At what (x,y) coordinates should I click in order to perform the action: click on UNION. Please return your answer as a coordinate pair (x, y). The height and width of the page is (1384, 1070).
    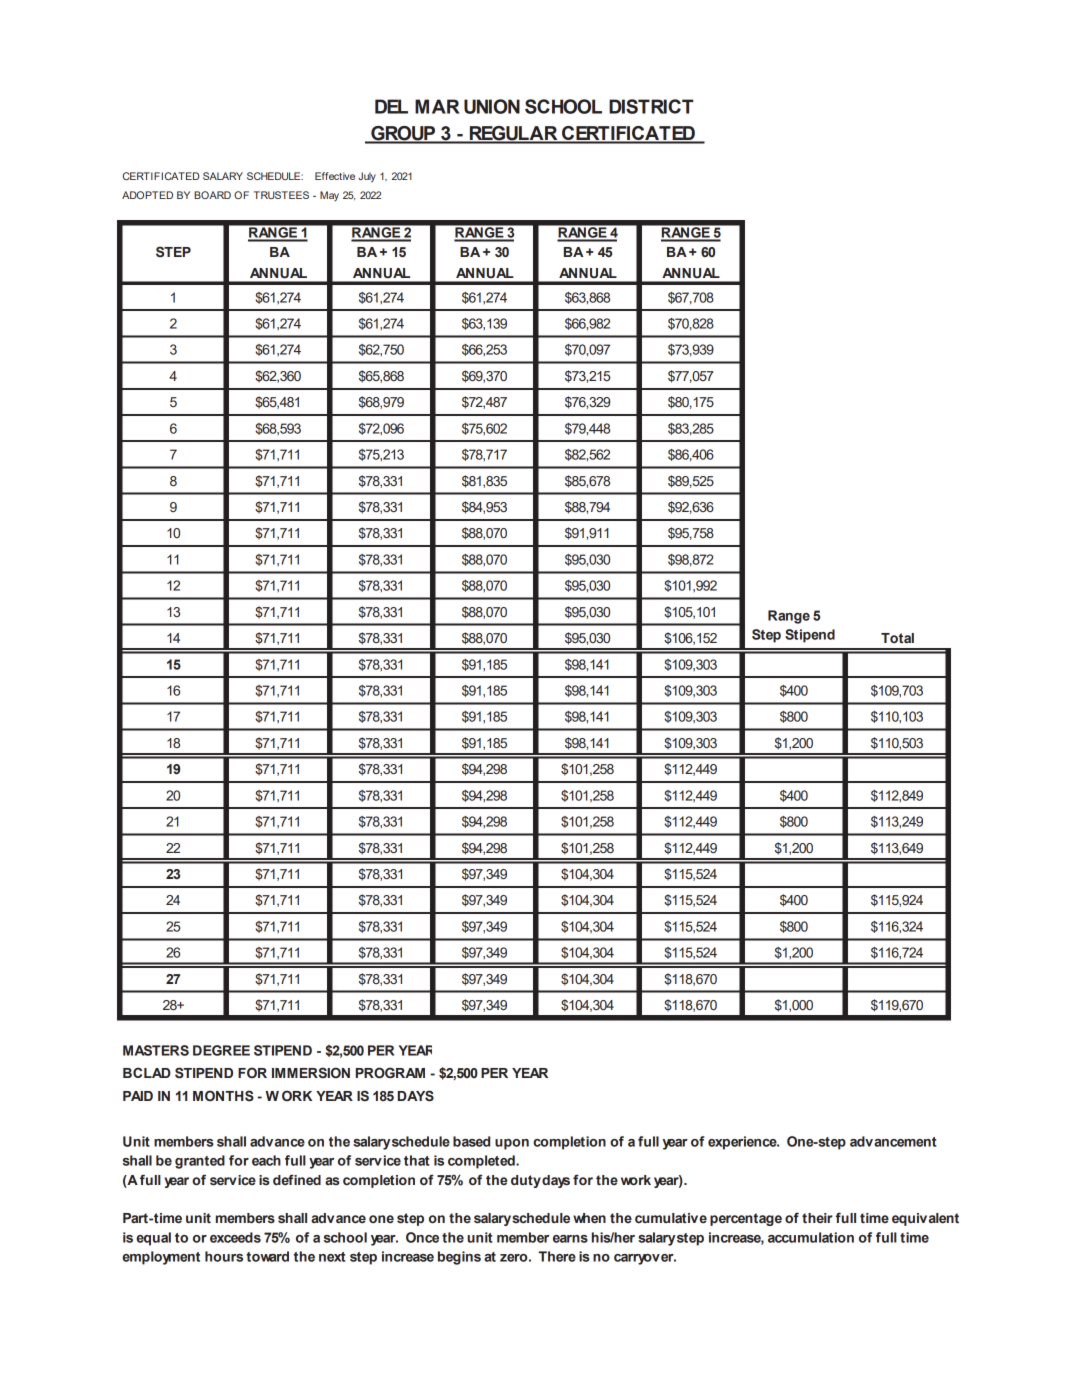
    Looking at the image, I should click on (492, 106).
